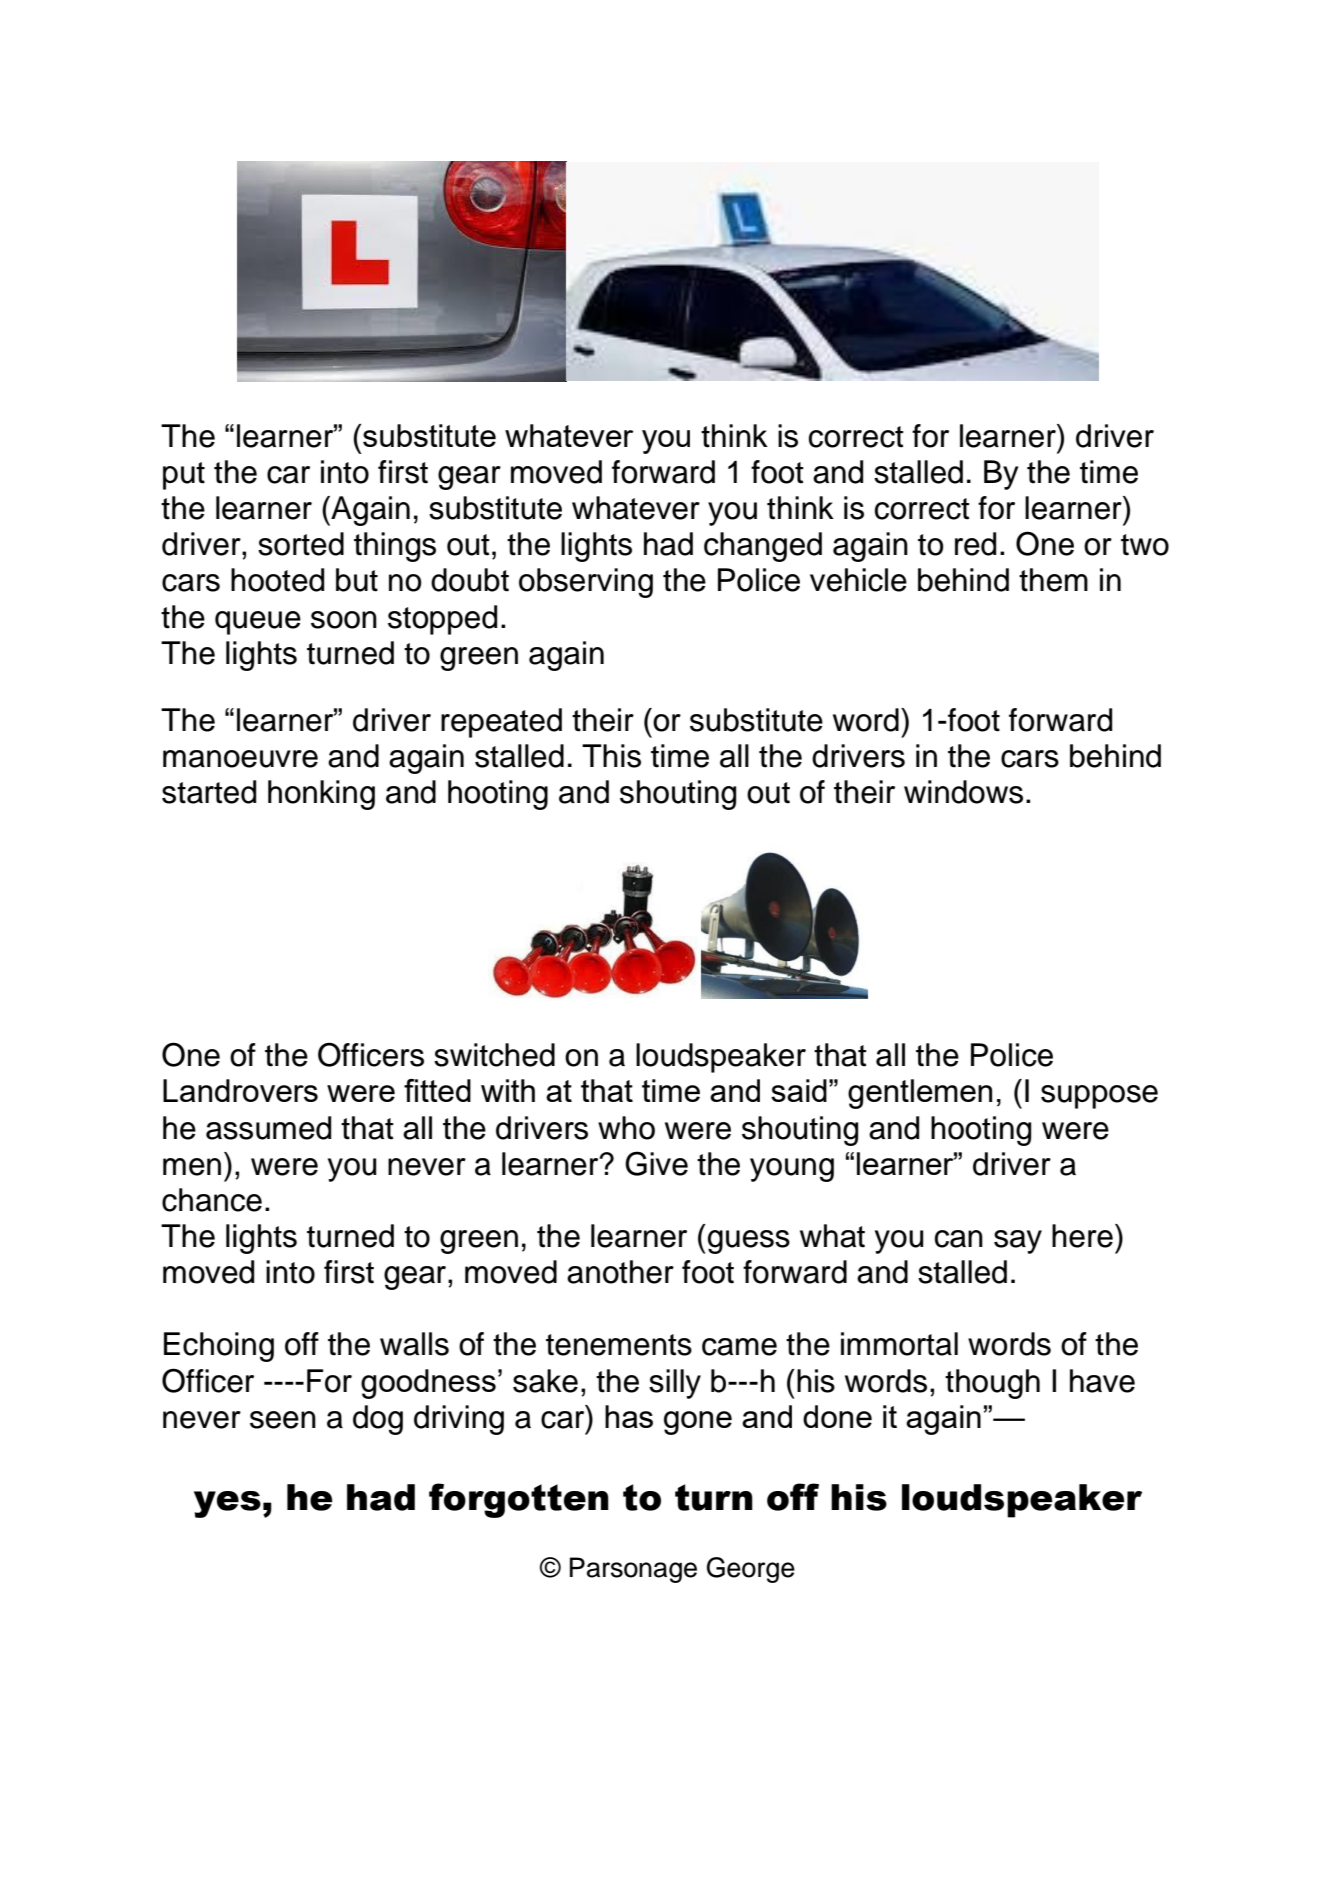 This screenshot has width=1336, height=1890. Describe the element at coordinates (321, 795) in the screenshot. I see `honking` at that location.
